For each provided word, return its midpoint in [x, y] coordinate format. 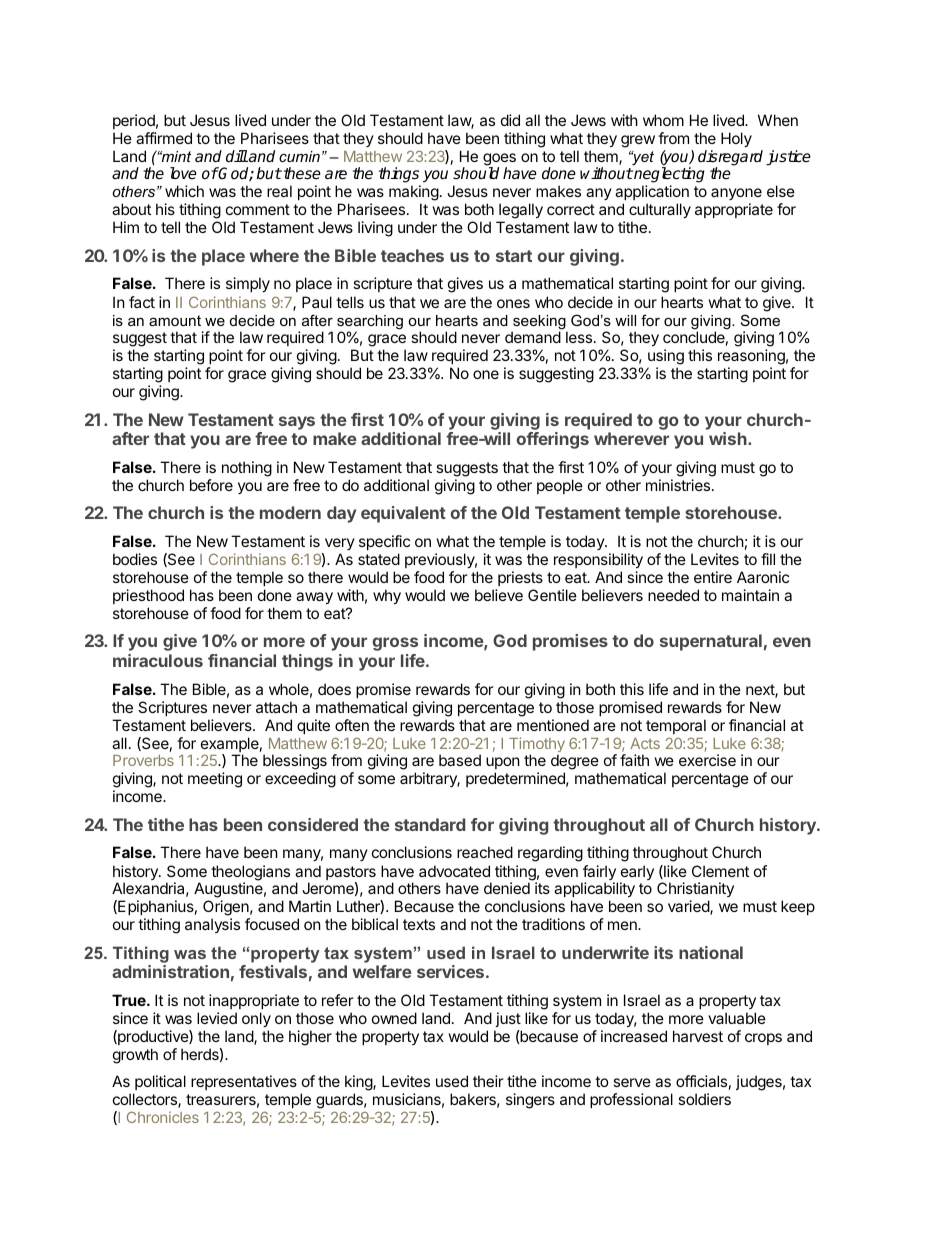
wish [729, 438]
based [460, 760]
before [211, 485]
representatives [244, 1082]
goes [499, 160]
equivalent [403, 514]
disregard [730, 159]
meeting [215, 780]
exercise [707, 760]
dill [237, 156]
